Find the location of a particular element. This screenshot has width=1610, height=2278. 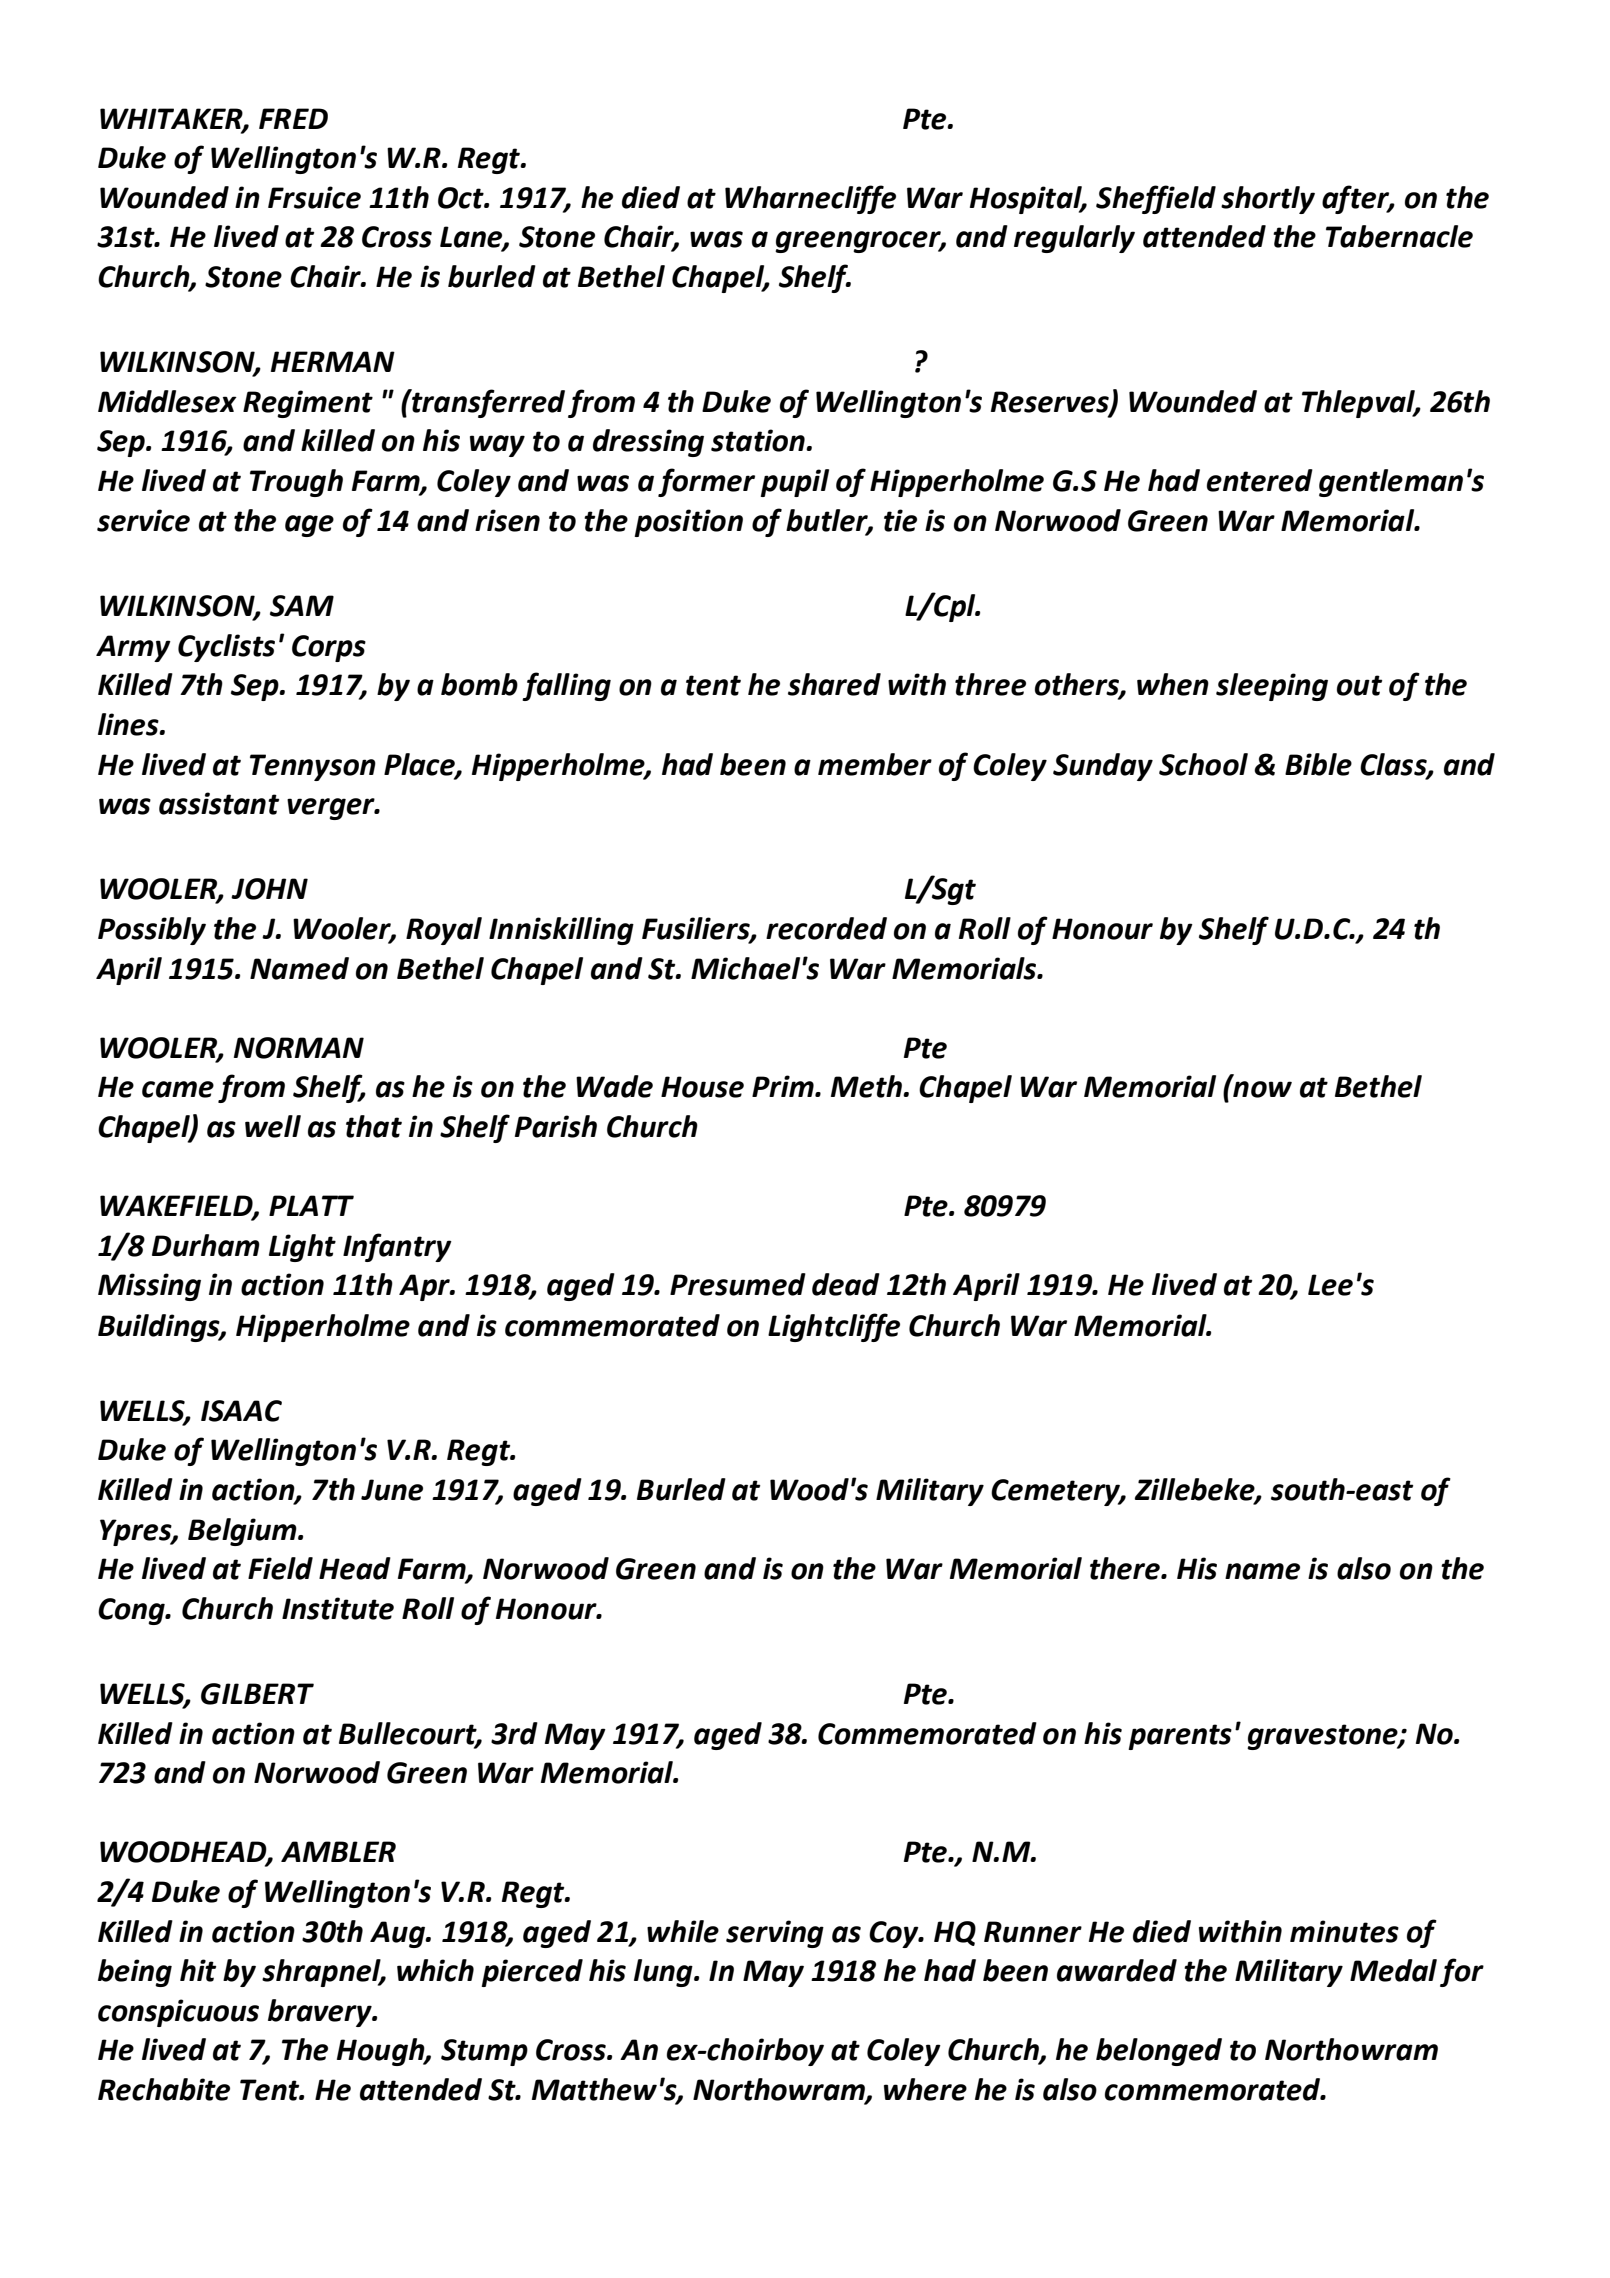

conspicuous is located at coordinates (178, 2013).
